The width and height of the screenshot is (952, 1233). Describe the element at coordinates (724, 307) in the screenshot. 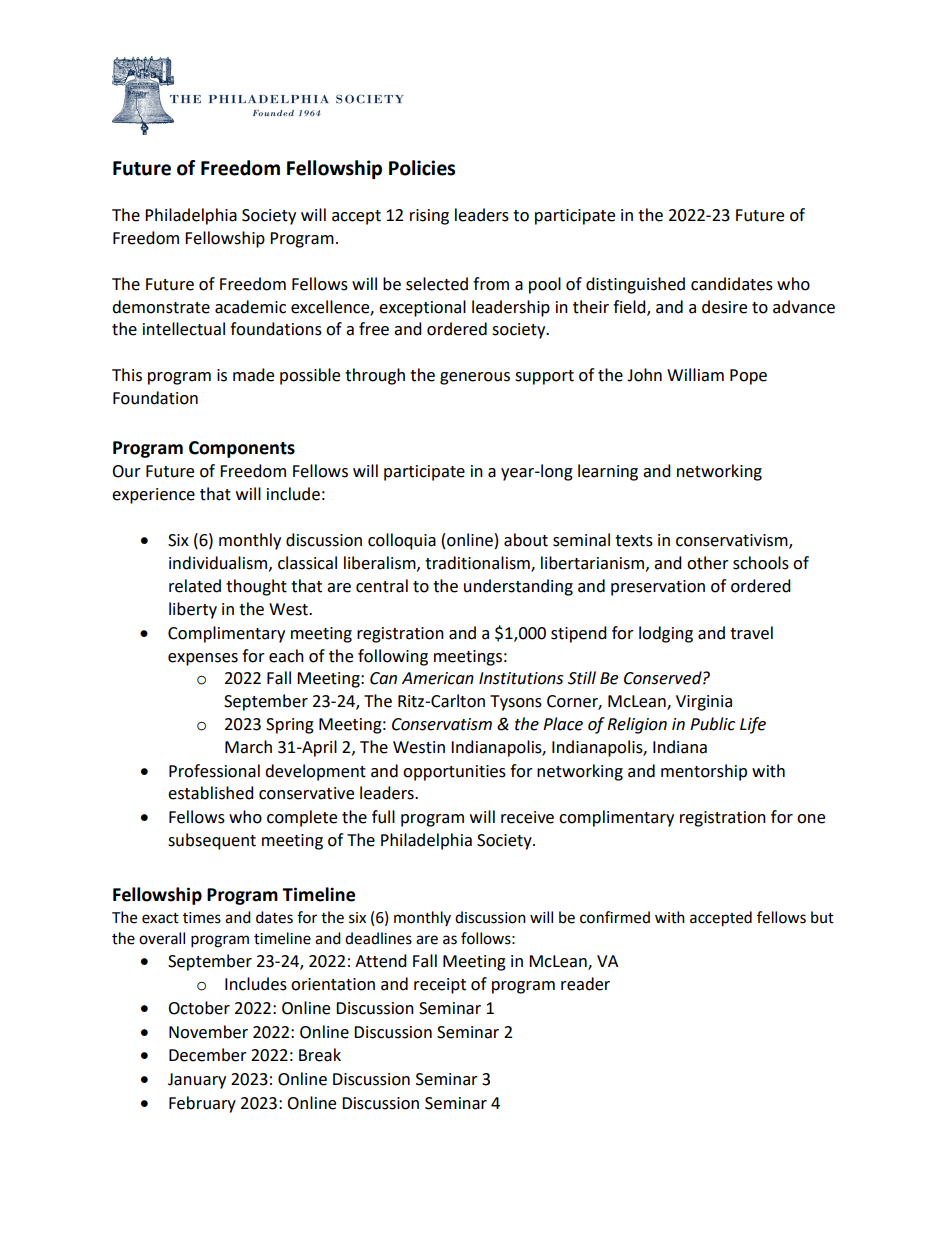

I see `desire` at that location.
